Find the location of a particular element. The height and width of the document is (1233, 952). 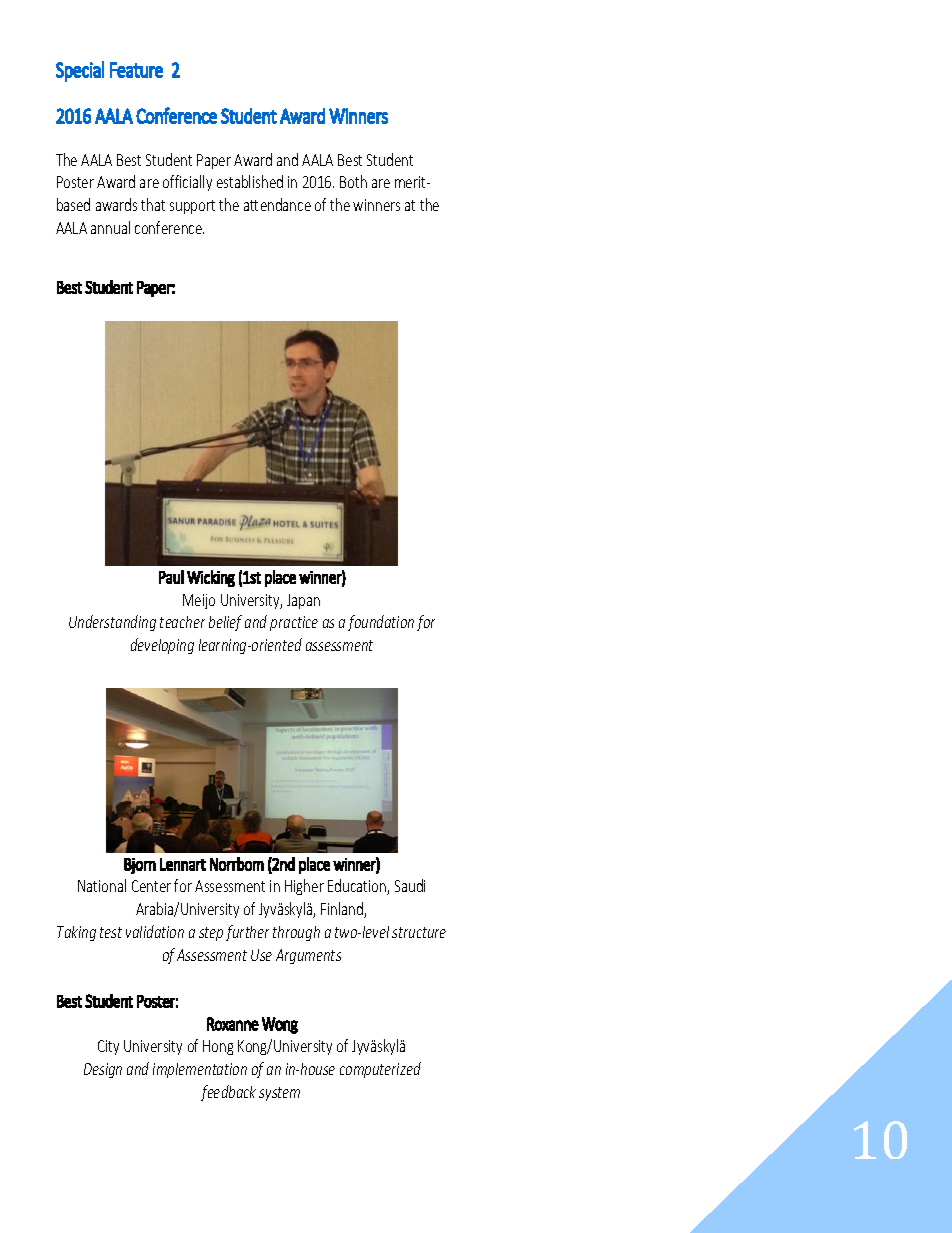

Both is located at coordinates (353, 181).
